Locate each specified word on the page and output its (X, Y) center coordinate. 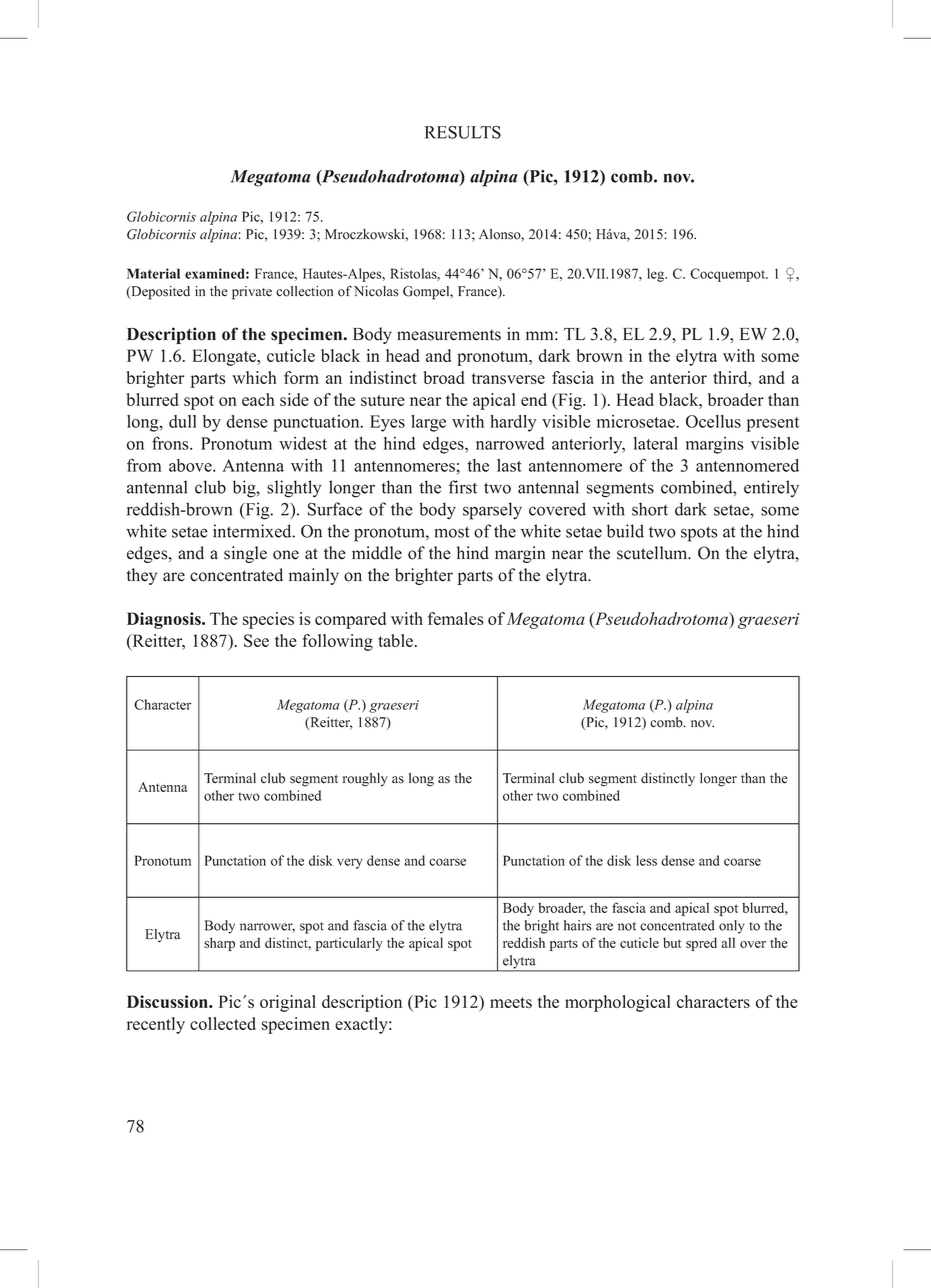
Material (153, 273)
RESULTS (463, 132)
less (646, 860)
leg (657, 275)
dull (182, 421)
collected (223, 1023)
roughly (365, 780)
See (256, 640)
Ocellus (713, 421)
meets (511, 1002)
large (428, 423)
